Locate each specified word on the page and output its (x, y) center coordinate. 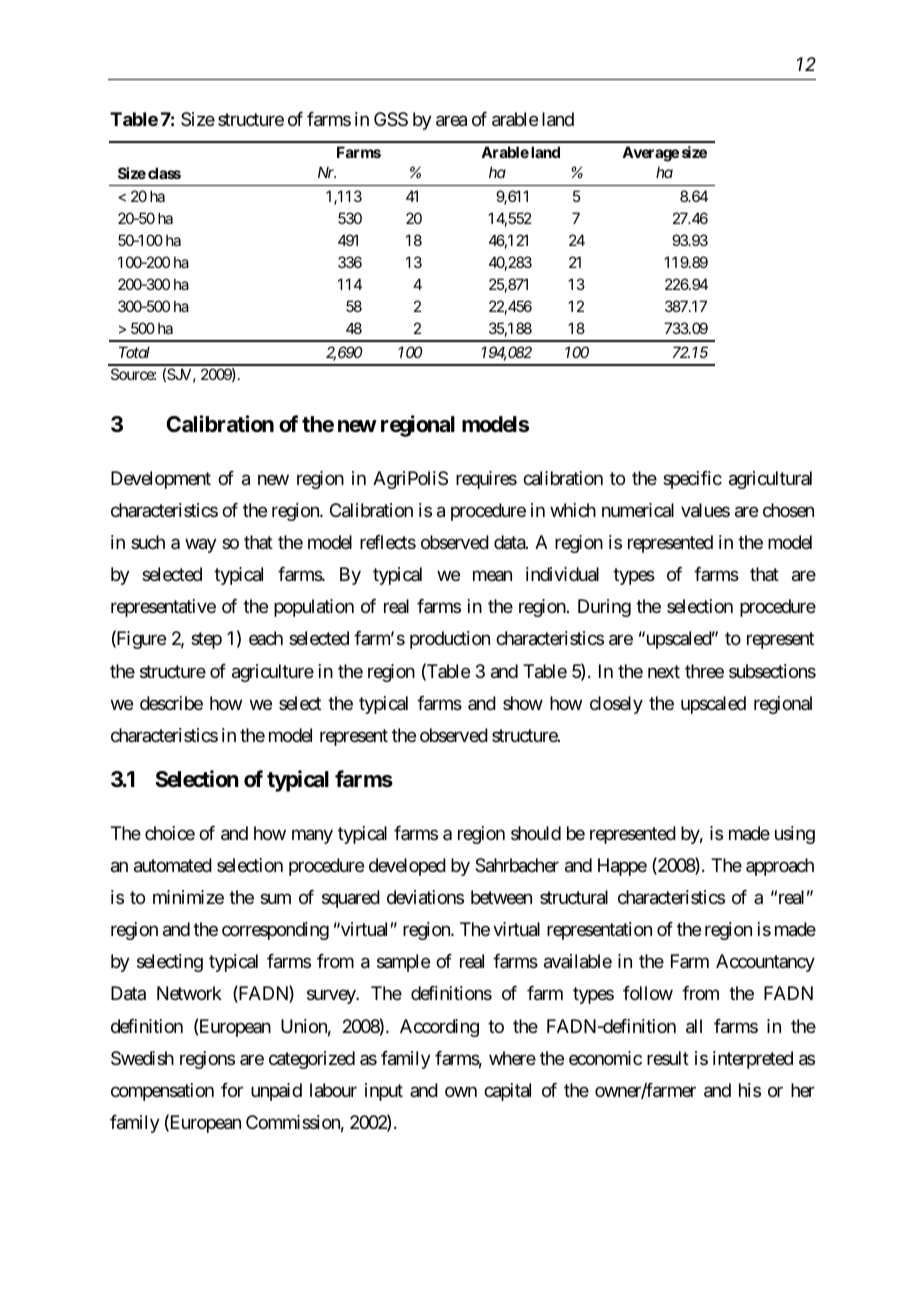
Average (650, 154)
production (450, 640)
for (232, 1090)
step (206, 641)
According (439, 1028)
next (664, 671)
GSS (391, 119)
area (451, 121)
